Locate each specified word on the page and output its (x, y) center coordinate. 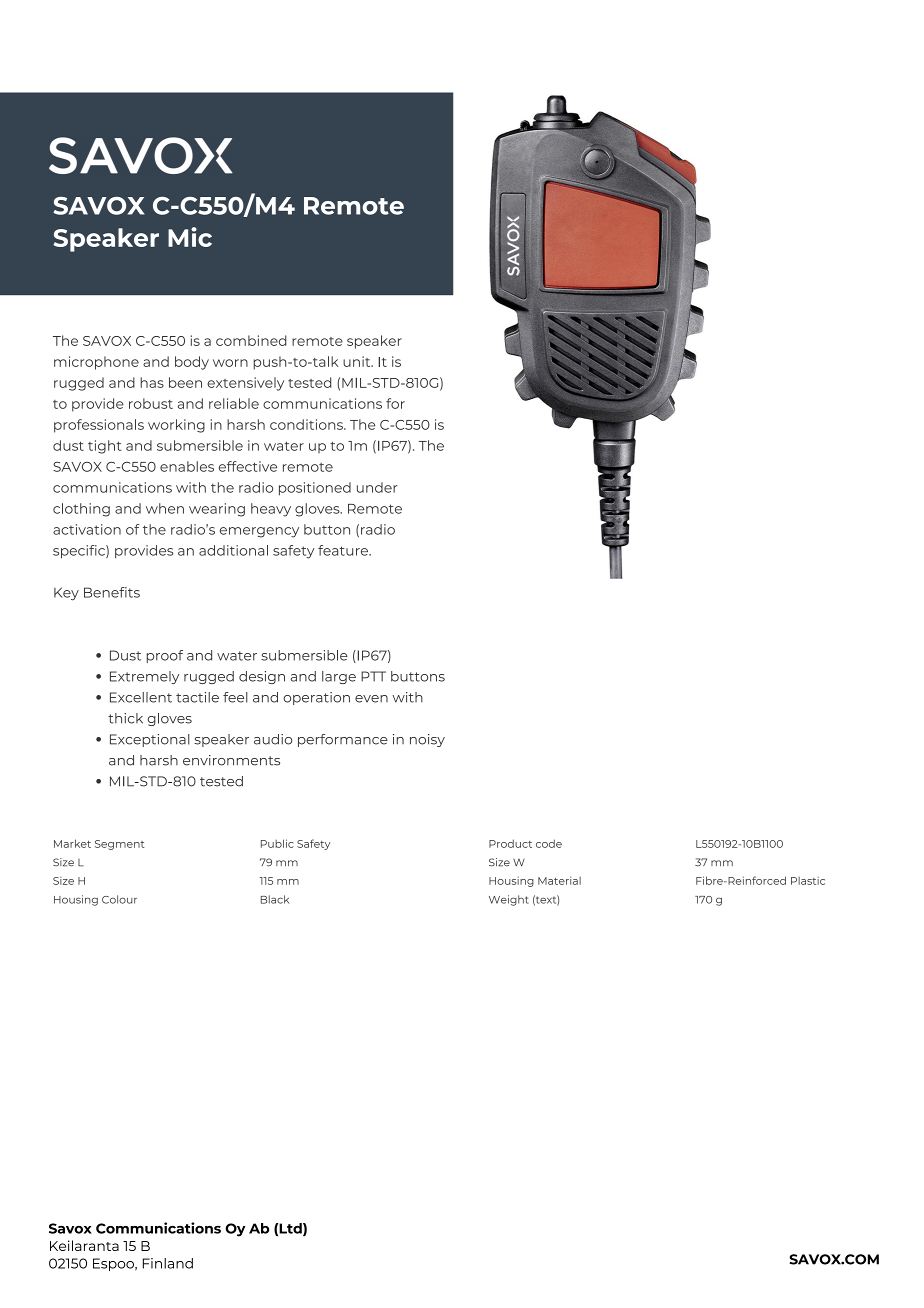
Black (275, 899)
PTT (373, 676)
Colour (119, 899)
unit (358, 361)
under (377, 487)
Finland (168, 1263)
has (152, 382)
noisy (427, 740)
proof (165, 656)
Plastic (808, 881)
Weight (509, 900)
